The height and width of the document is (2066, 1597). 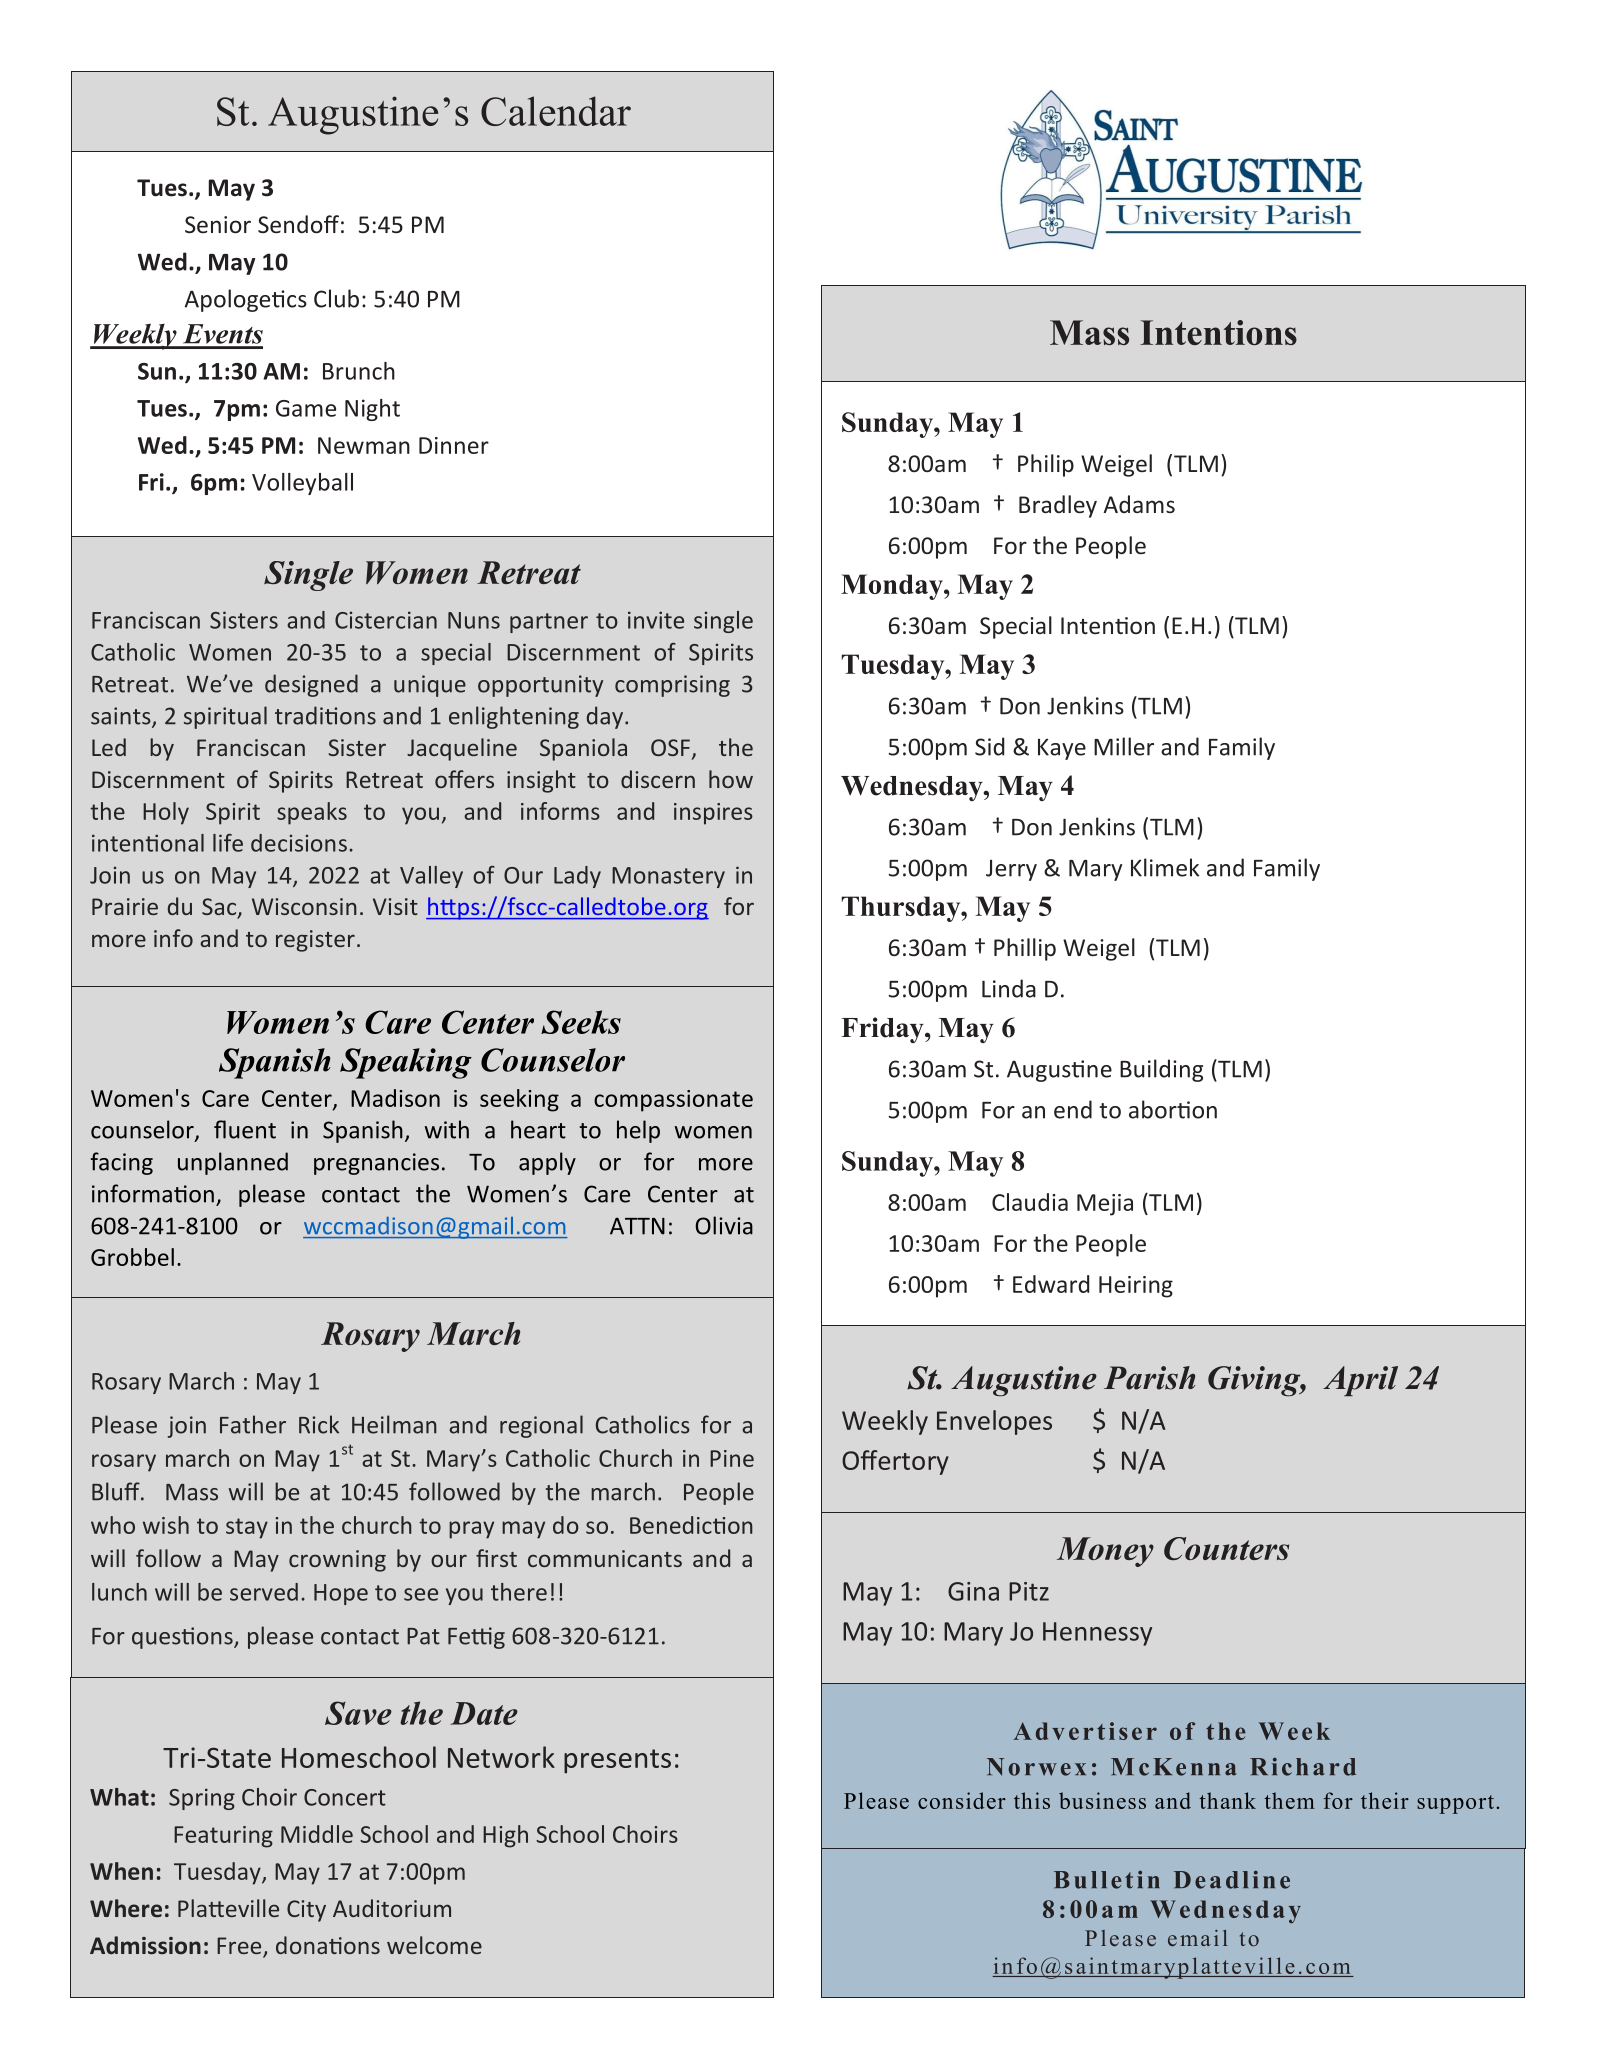 What do you see at coordinates (306, 1911) in the document?
I see `City` at bounding box center [306, 1911].
